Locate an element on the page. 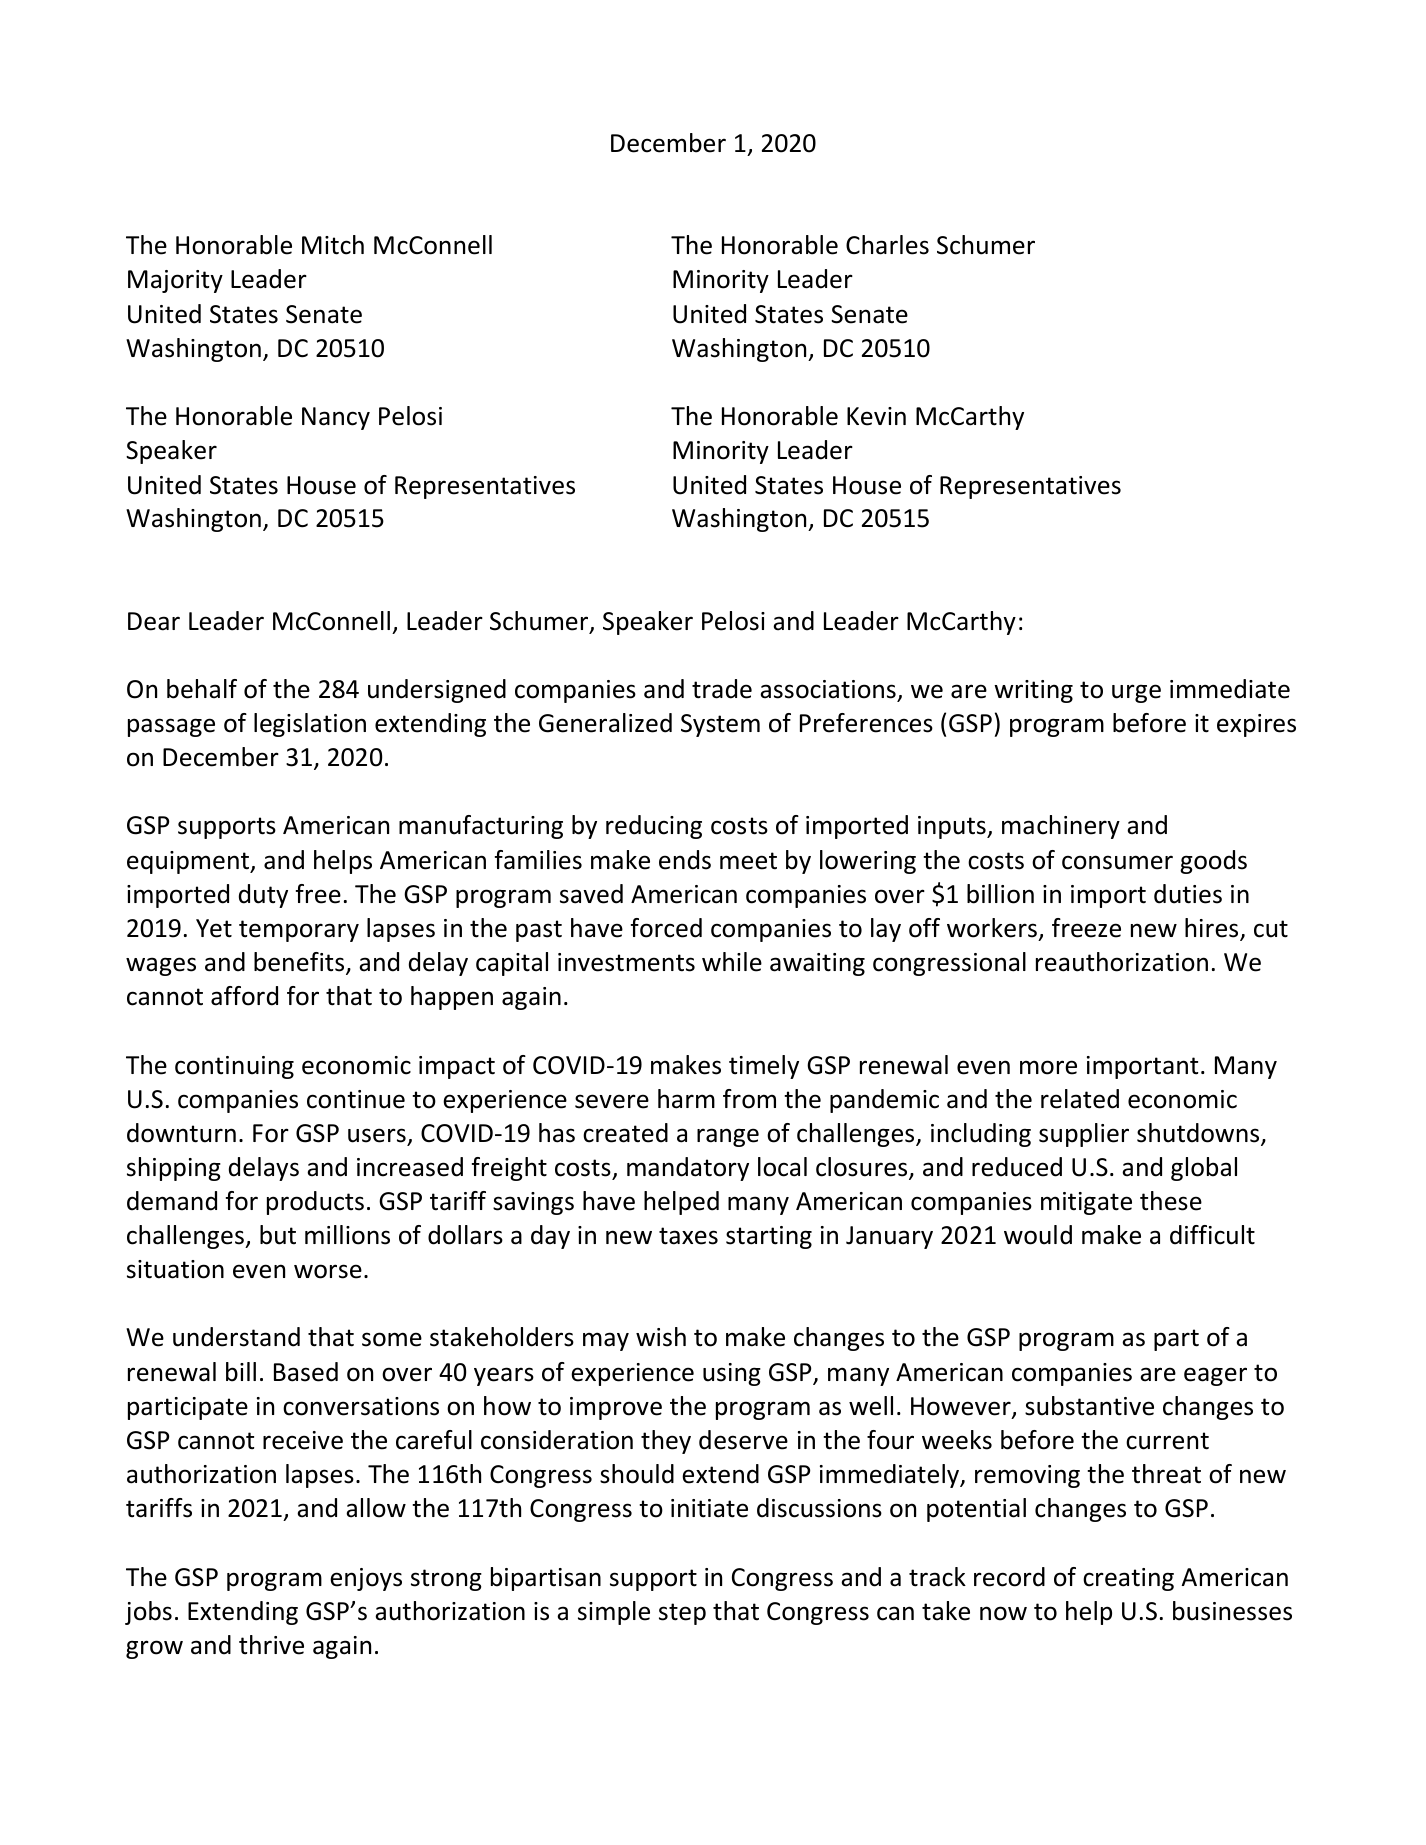 This page has height=1845, width=1426. creating is located at coordinates (1128, 1579).
